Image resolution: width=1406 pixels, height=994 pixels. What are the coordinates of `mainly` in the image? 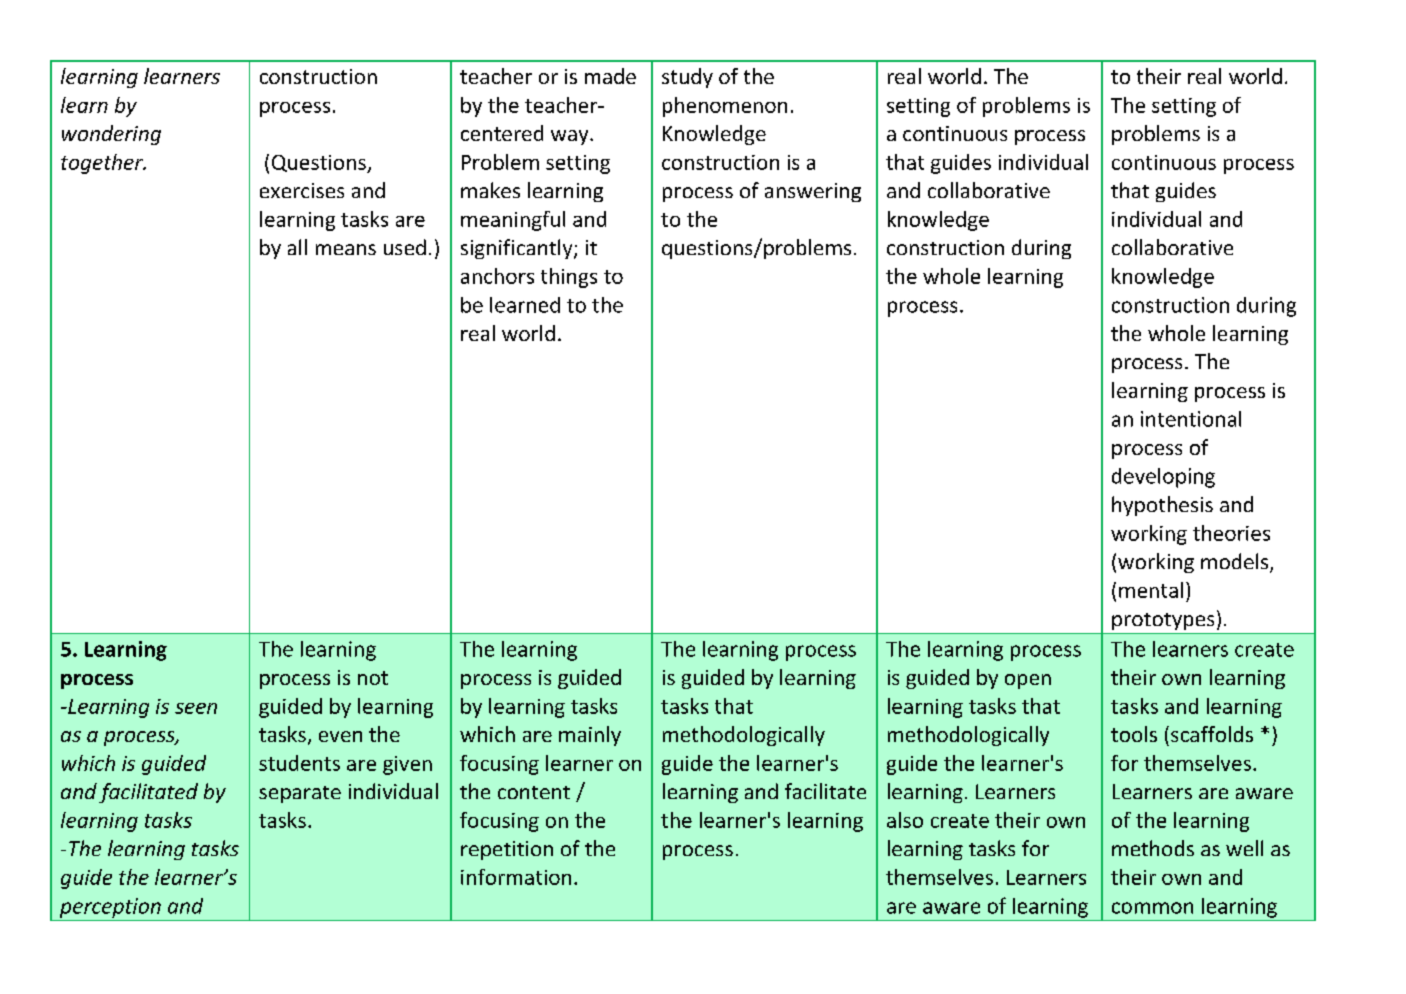 It's located at (590, 736).
